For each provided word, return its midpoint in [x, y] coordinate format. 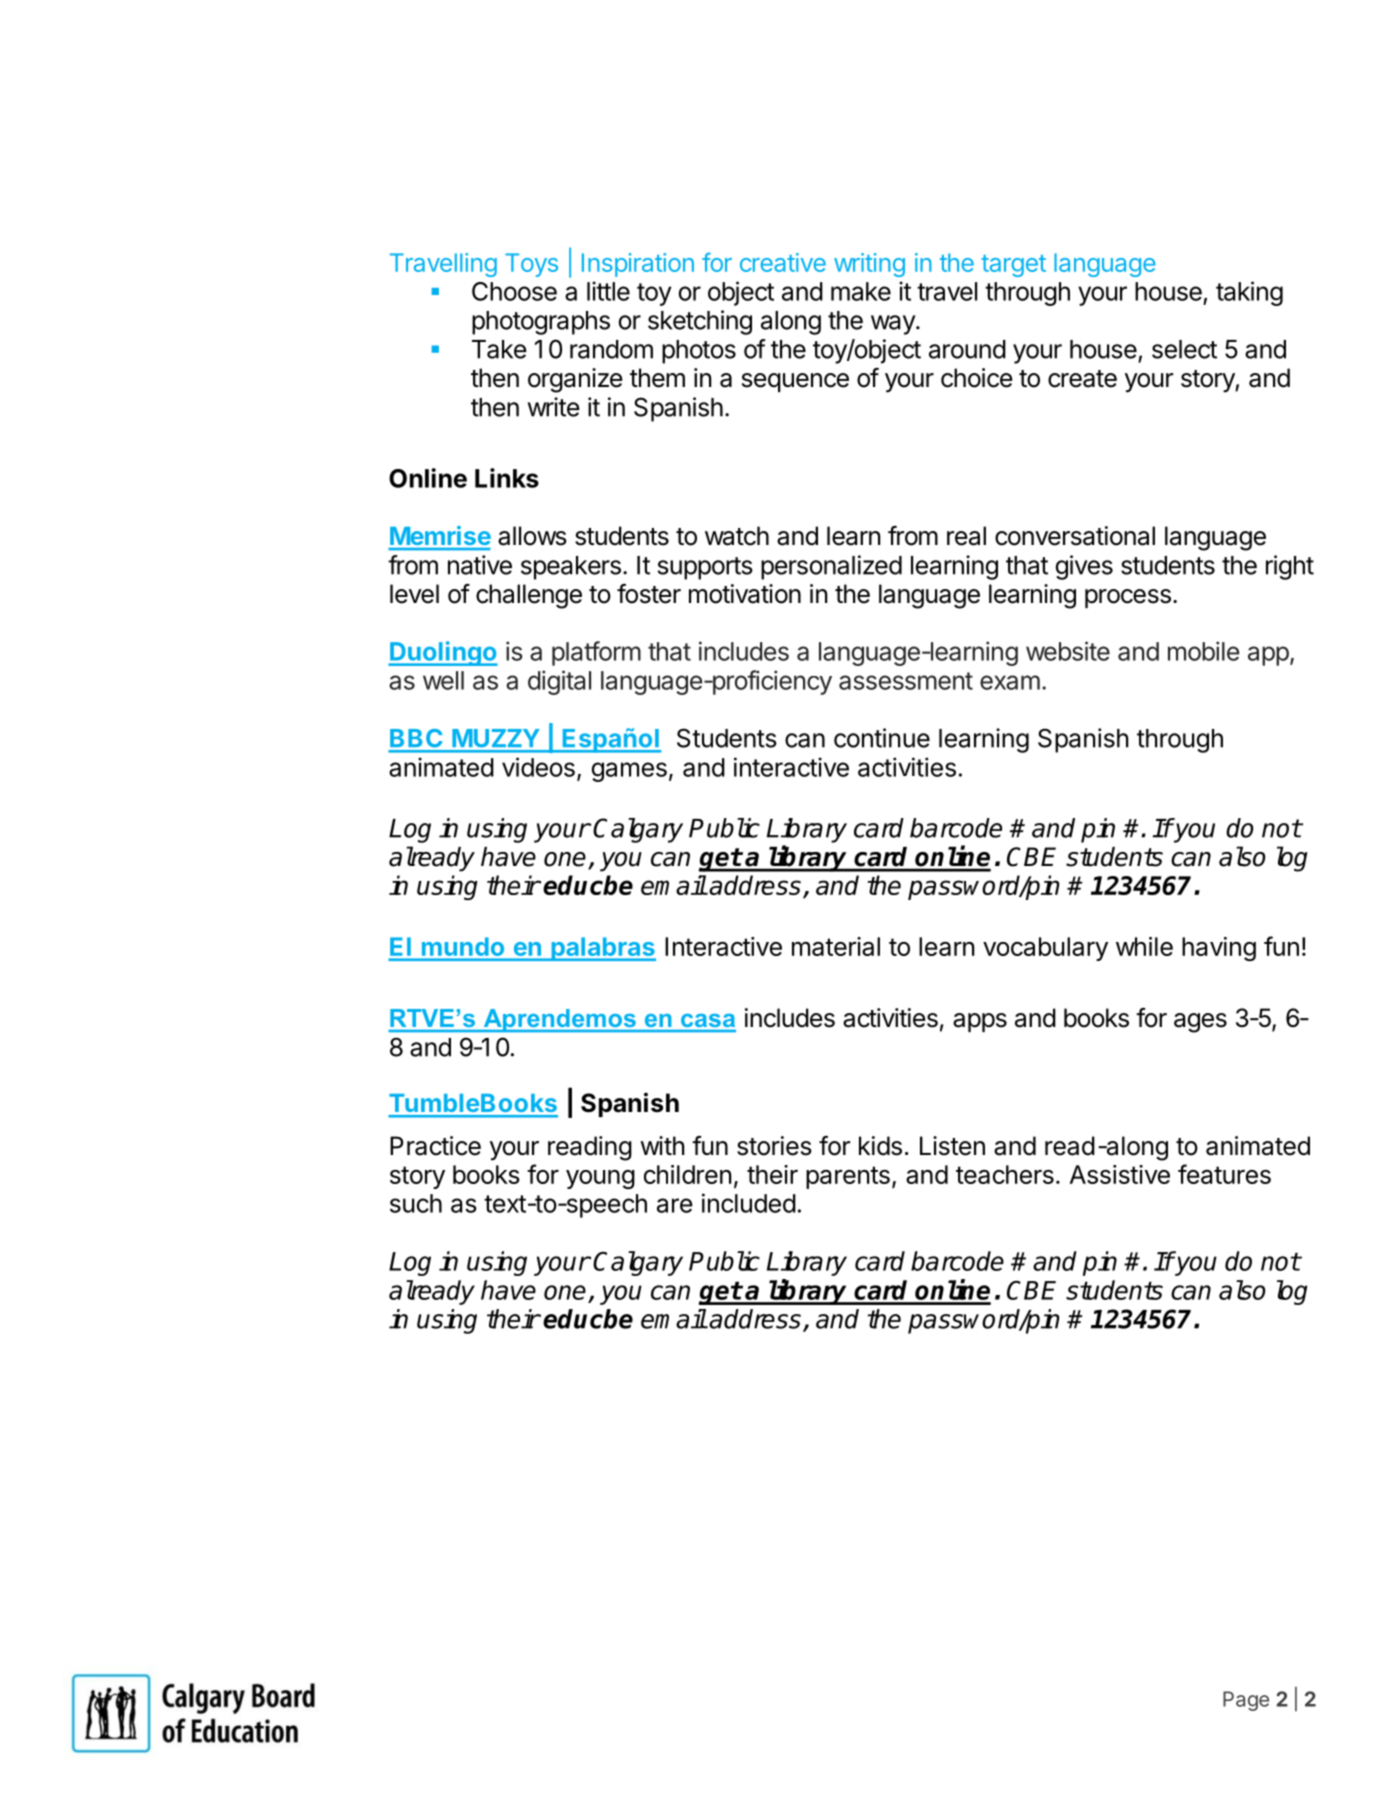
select [1184, 349]
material [836, 946]
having [1219, 949]
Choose [514, 291]
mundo [463, 947]
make [861, 291]
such [416, 1203]
